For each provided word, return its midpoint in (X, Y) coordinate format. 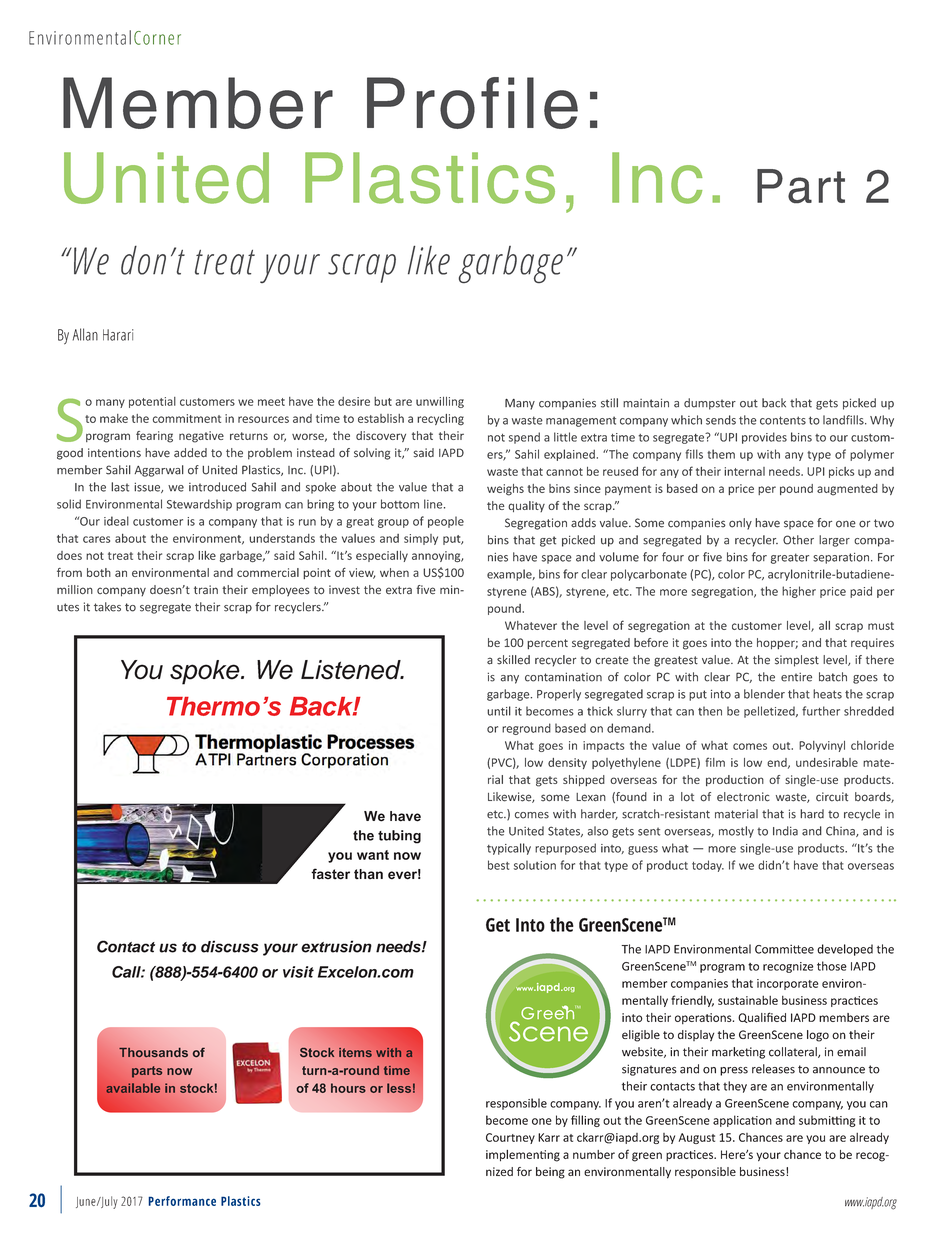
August (697, 1138)
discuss (230, 946)
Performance (182, 1201)
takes (107, 607)
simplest (797, 661)
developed (845, 950)
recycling (440, 420)
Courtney (510, 1138)
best (499, 865)
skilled (513, 660)
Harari (118, 335)
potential (152, 402)
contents (783, 420)
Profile (472, 103)
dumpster (710, 404)
